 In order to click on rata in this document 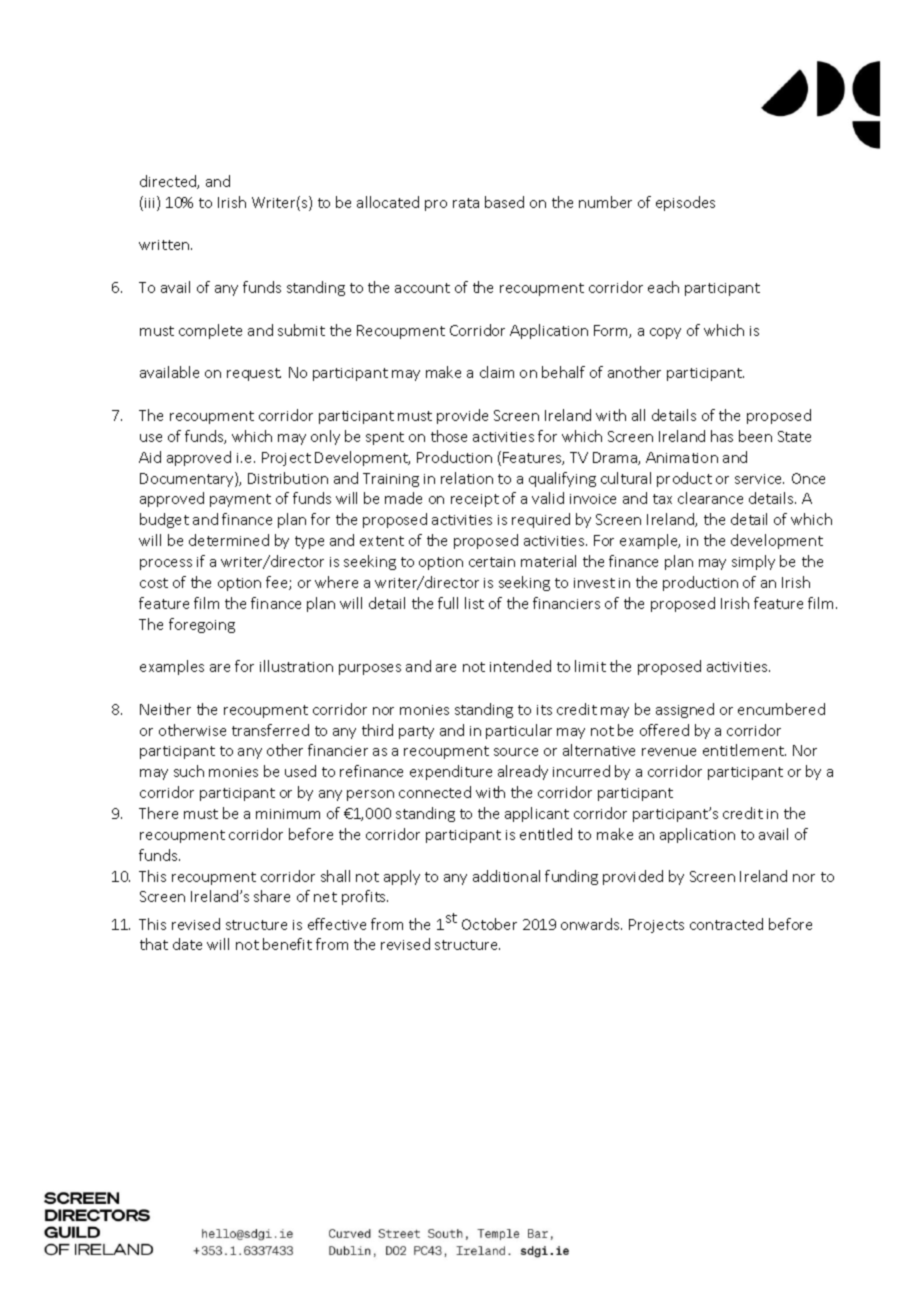, I will do `click(466, 203)`.
